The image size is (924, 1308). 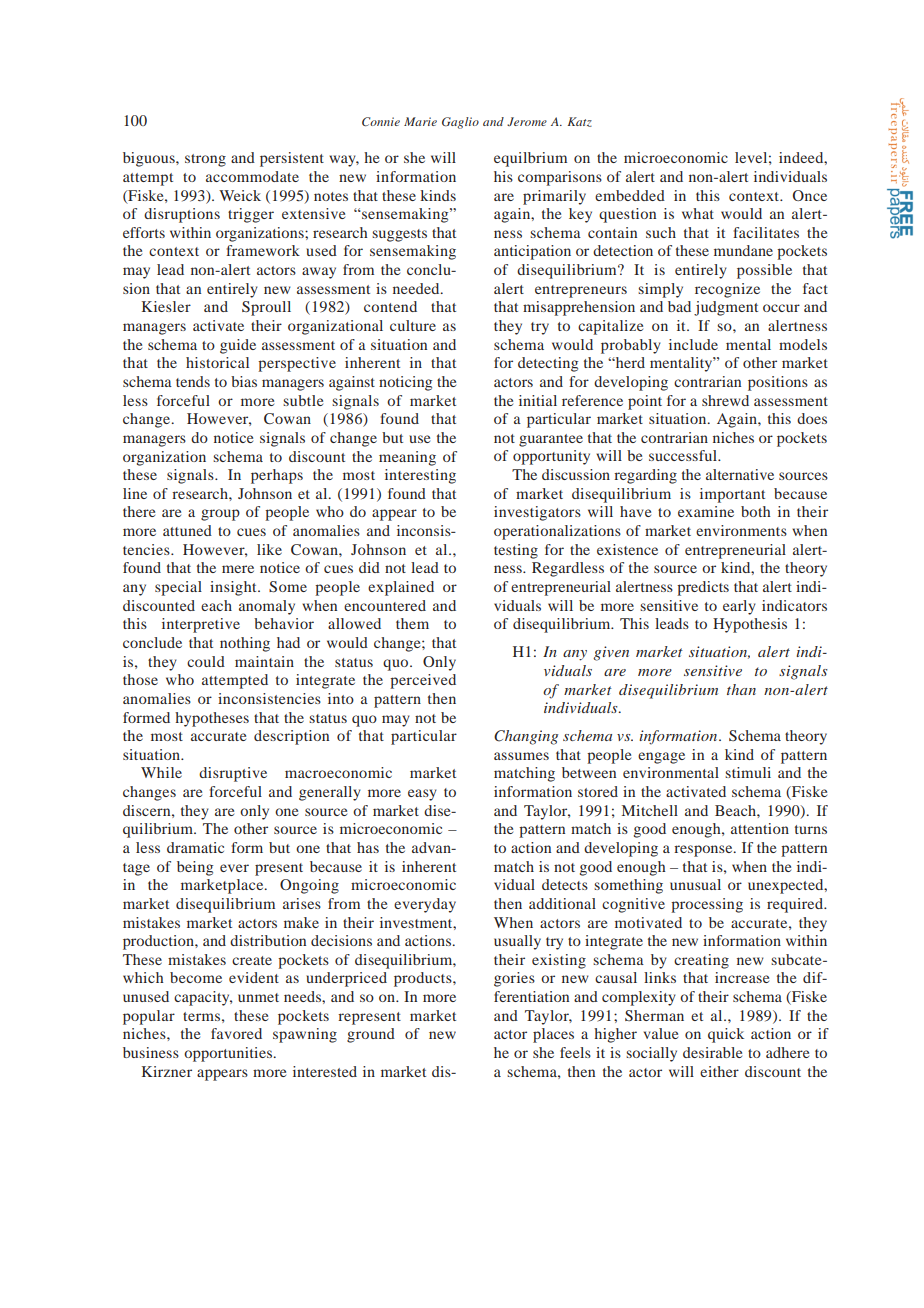 What do you see at coordinates (553, 1035) in the screenshot?
I see `places` at bounding box center [553, 1035].
